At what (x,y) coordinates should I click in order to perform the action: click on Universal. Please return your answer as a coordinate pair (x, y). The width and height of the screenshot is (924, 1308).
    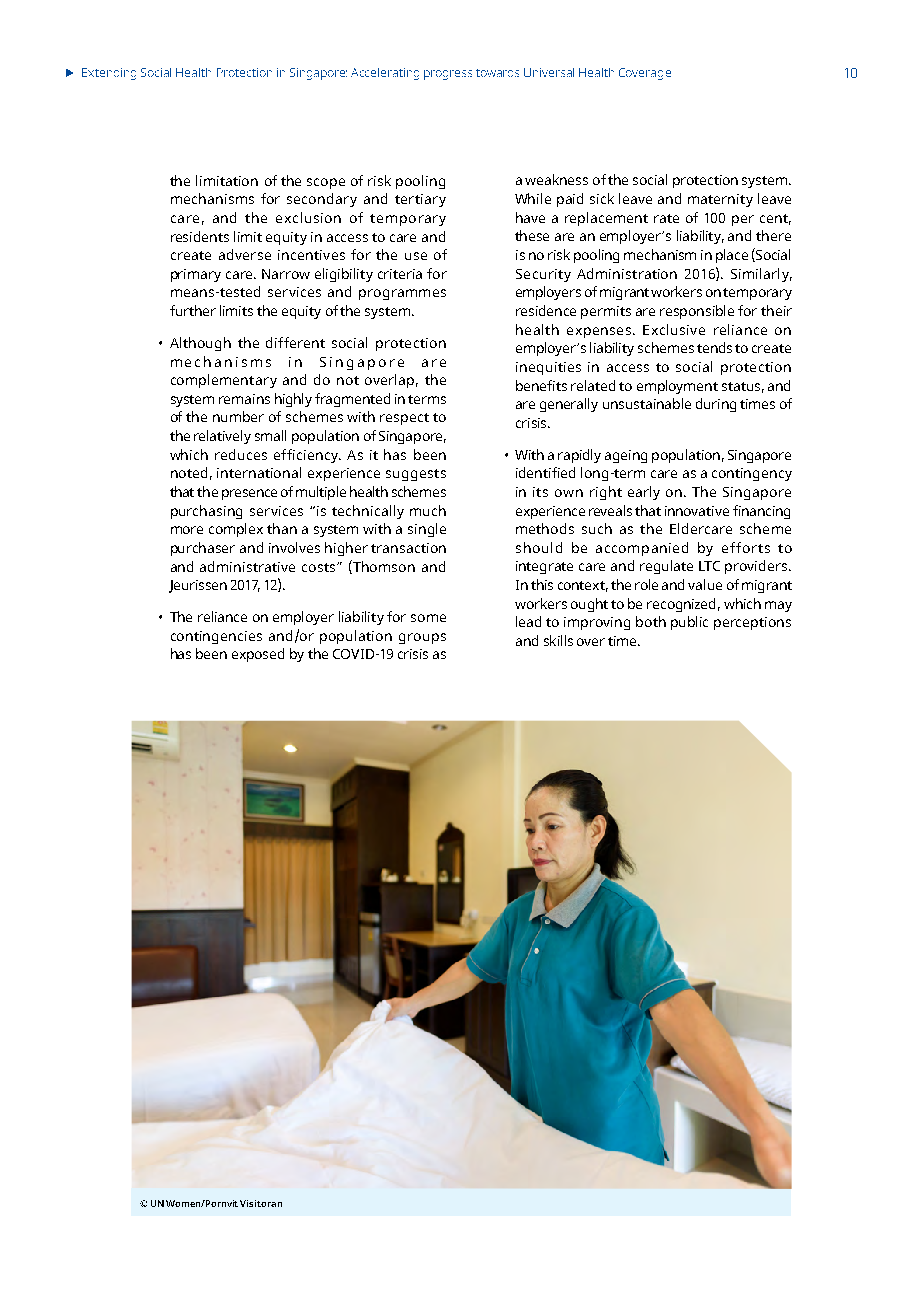
    Looking at the image, I should click on (549, 72).
